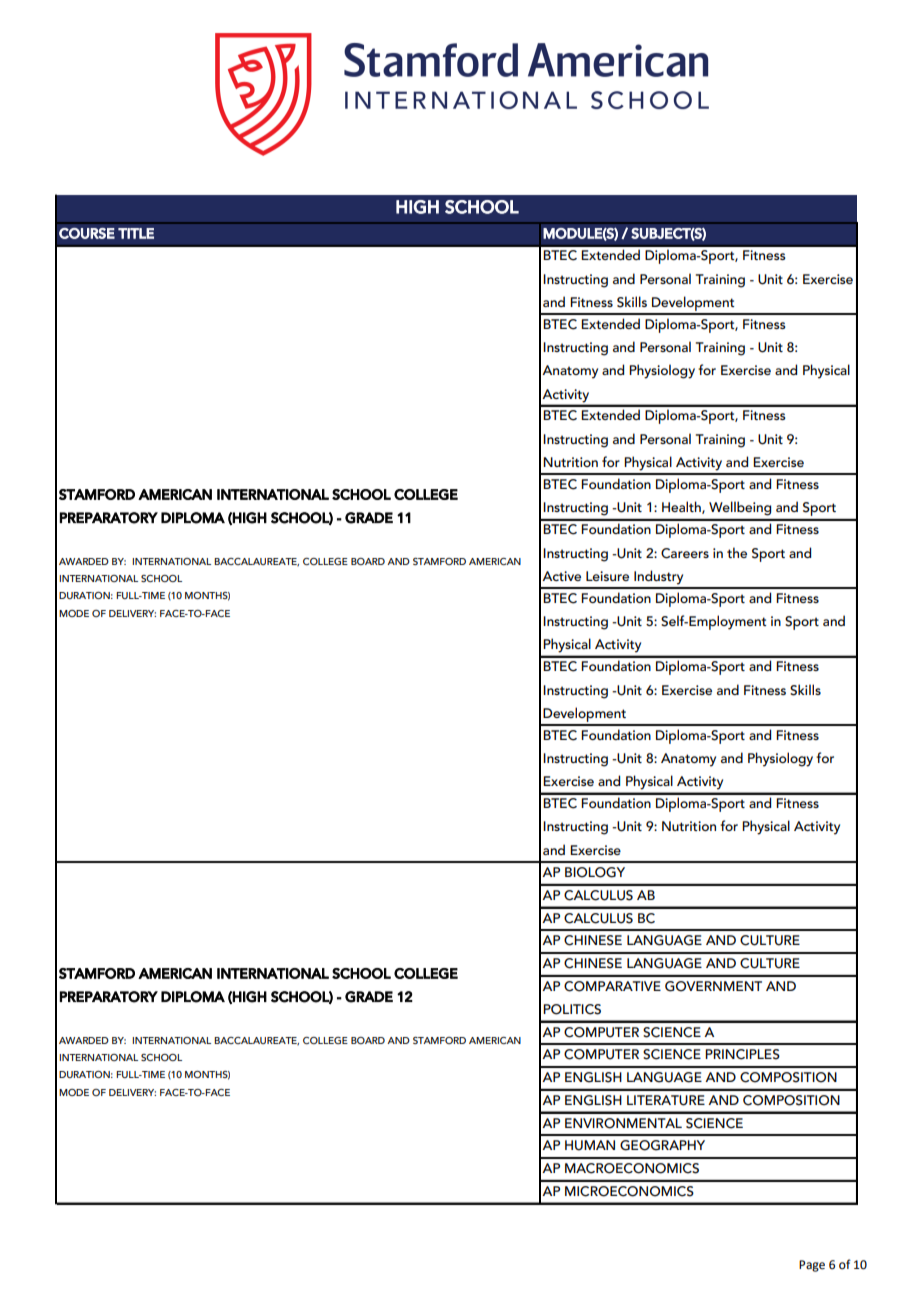  What do you see at coordinates (607, 576) in the page?
I see `Leisure` at bounding box center [607, 576].
